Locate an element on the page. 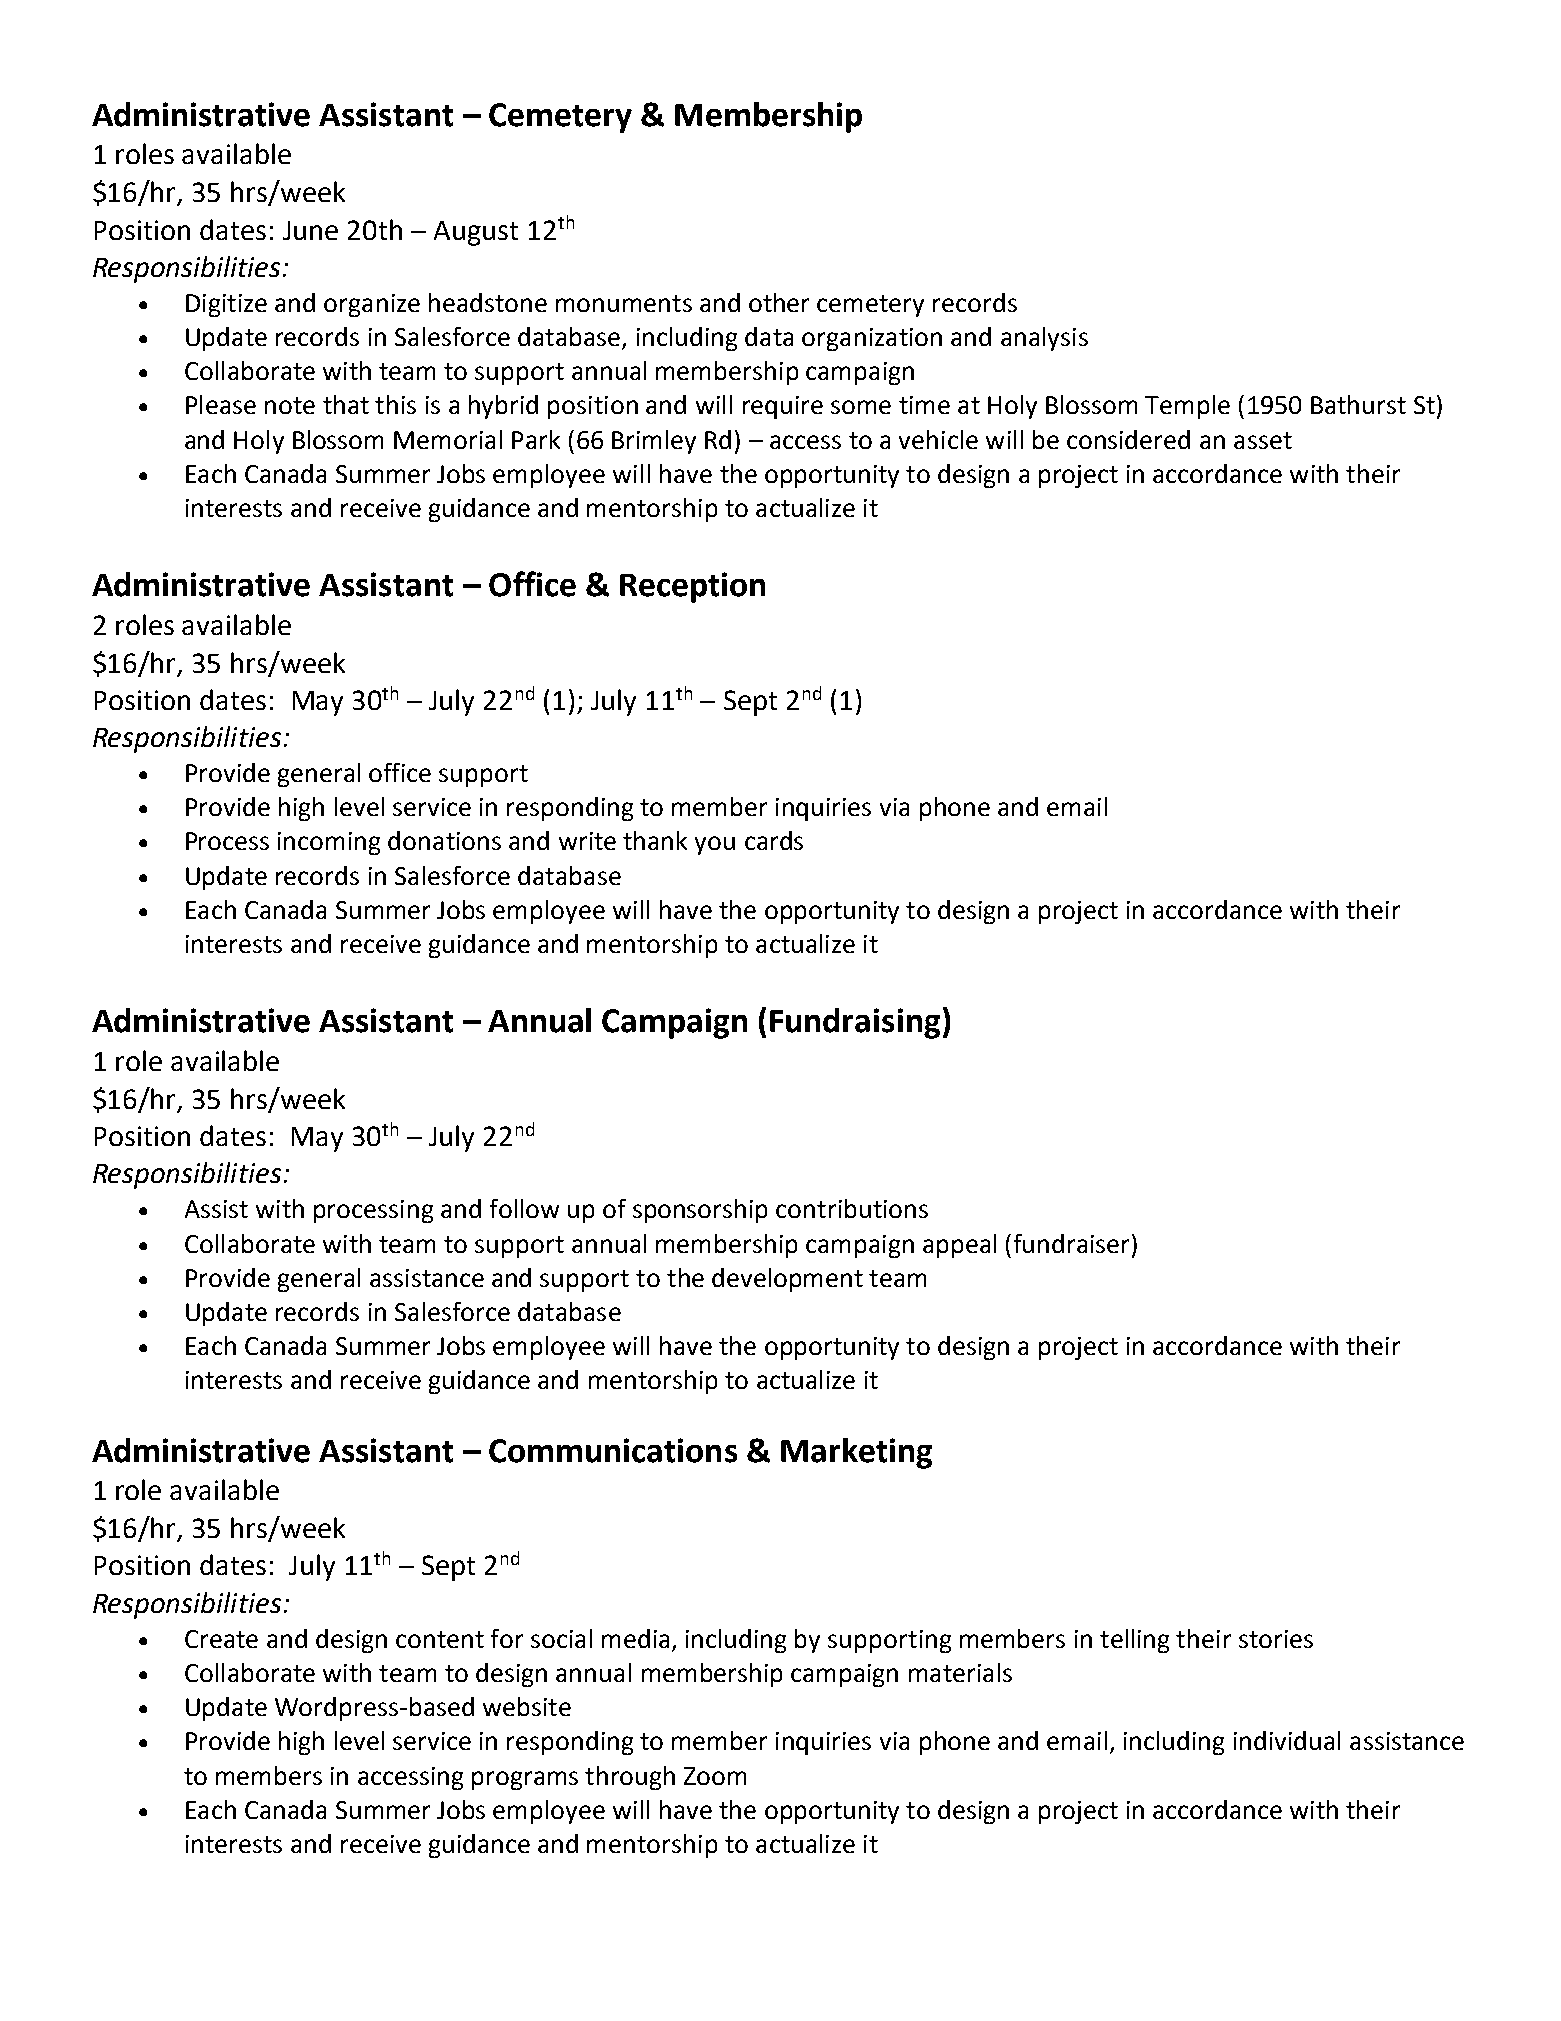  asset is located at coordinates (1263, 440).
